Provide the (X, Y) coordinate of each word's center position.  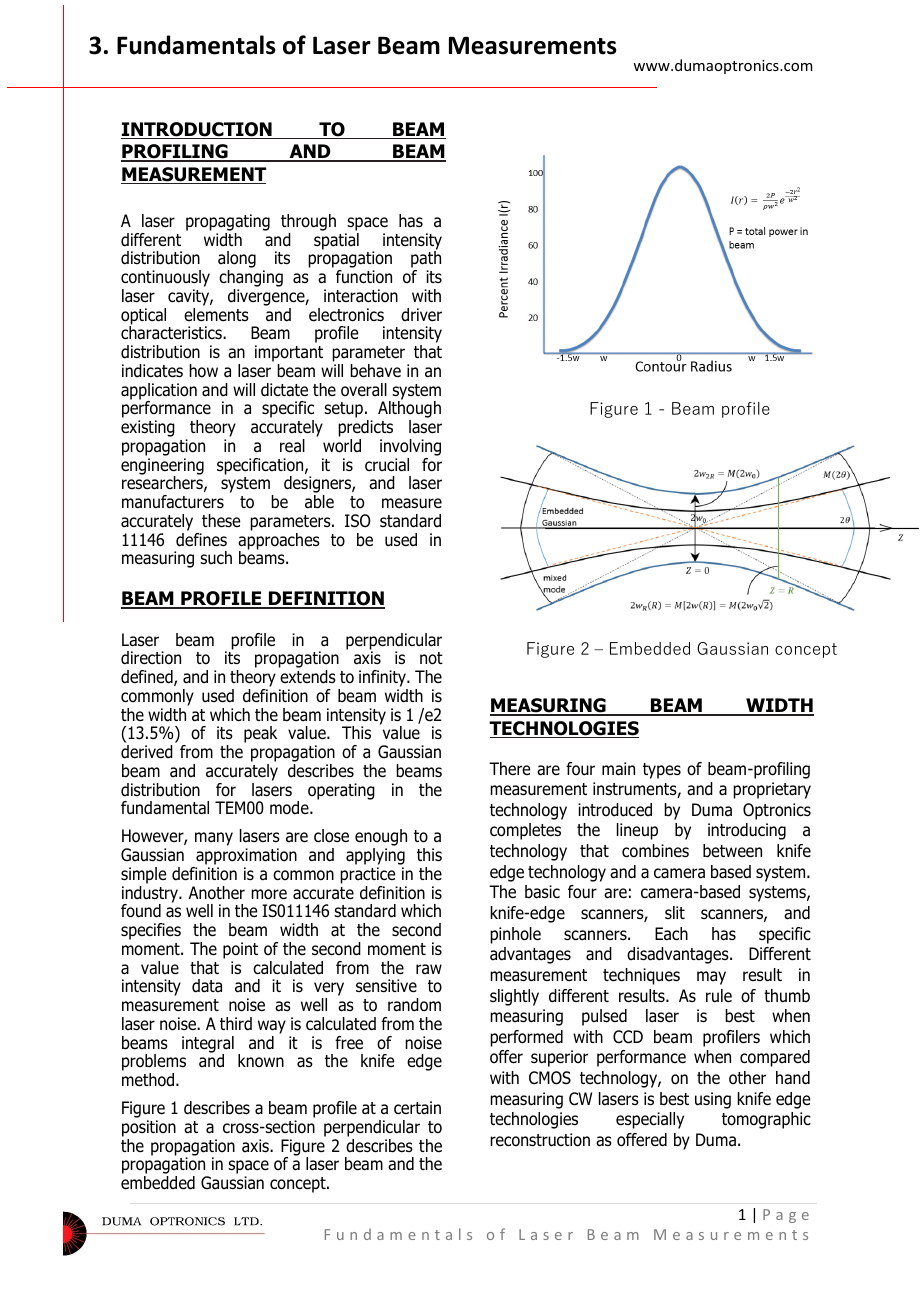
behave (375, 371)
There (509, 769)
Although (409, 410)
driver (421, 315)
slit (675, 913)
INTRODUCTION (197, 130)
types (662, 771)
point (240, 950)
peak (260, 734)
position (149, 1128)
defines (201, 540)
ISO (358, 521)
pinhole (515, 935)
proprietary (772, 790)
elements (216, 315)
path (426, 260)
